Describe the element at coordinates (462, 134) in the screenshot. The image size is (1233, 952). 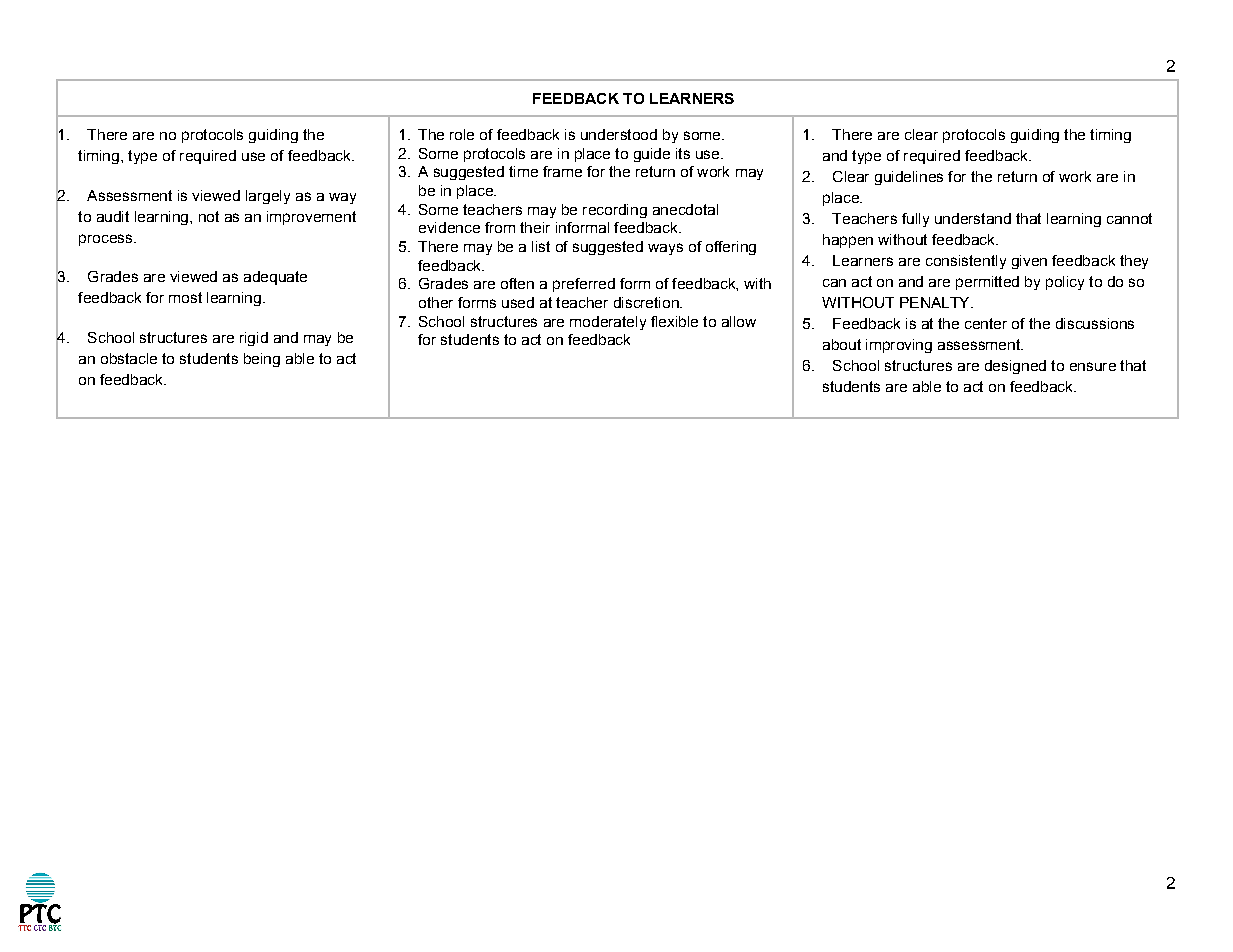
I see `role` at that location.
